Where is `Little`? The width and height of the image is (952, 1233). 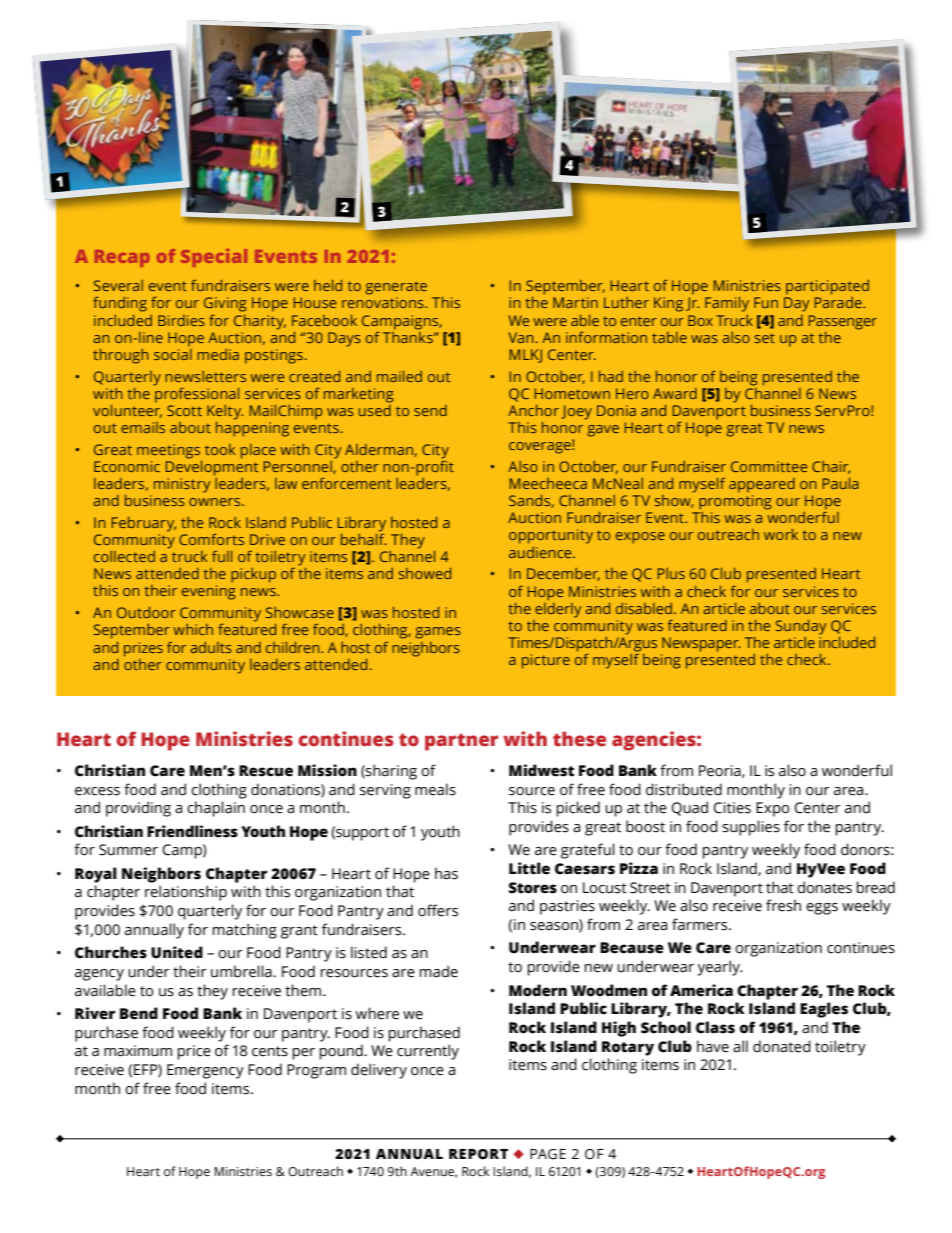 Little is located at coordinates (529, 868).
